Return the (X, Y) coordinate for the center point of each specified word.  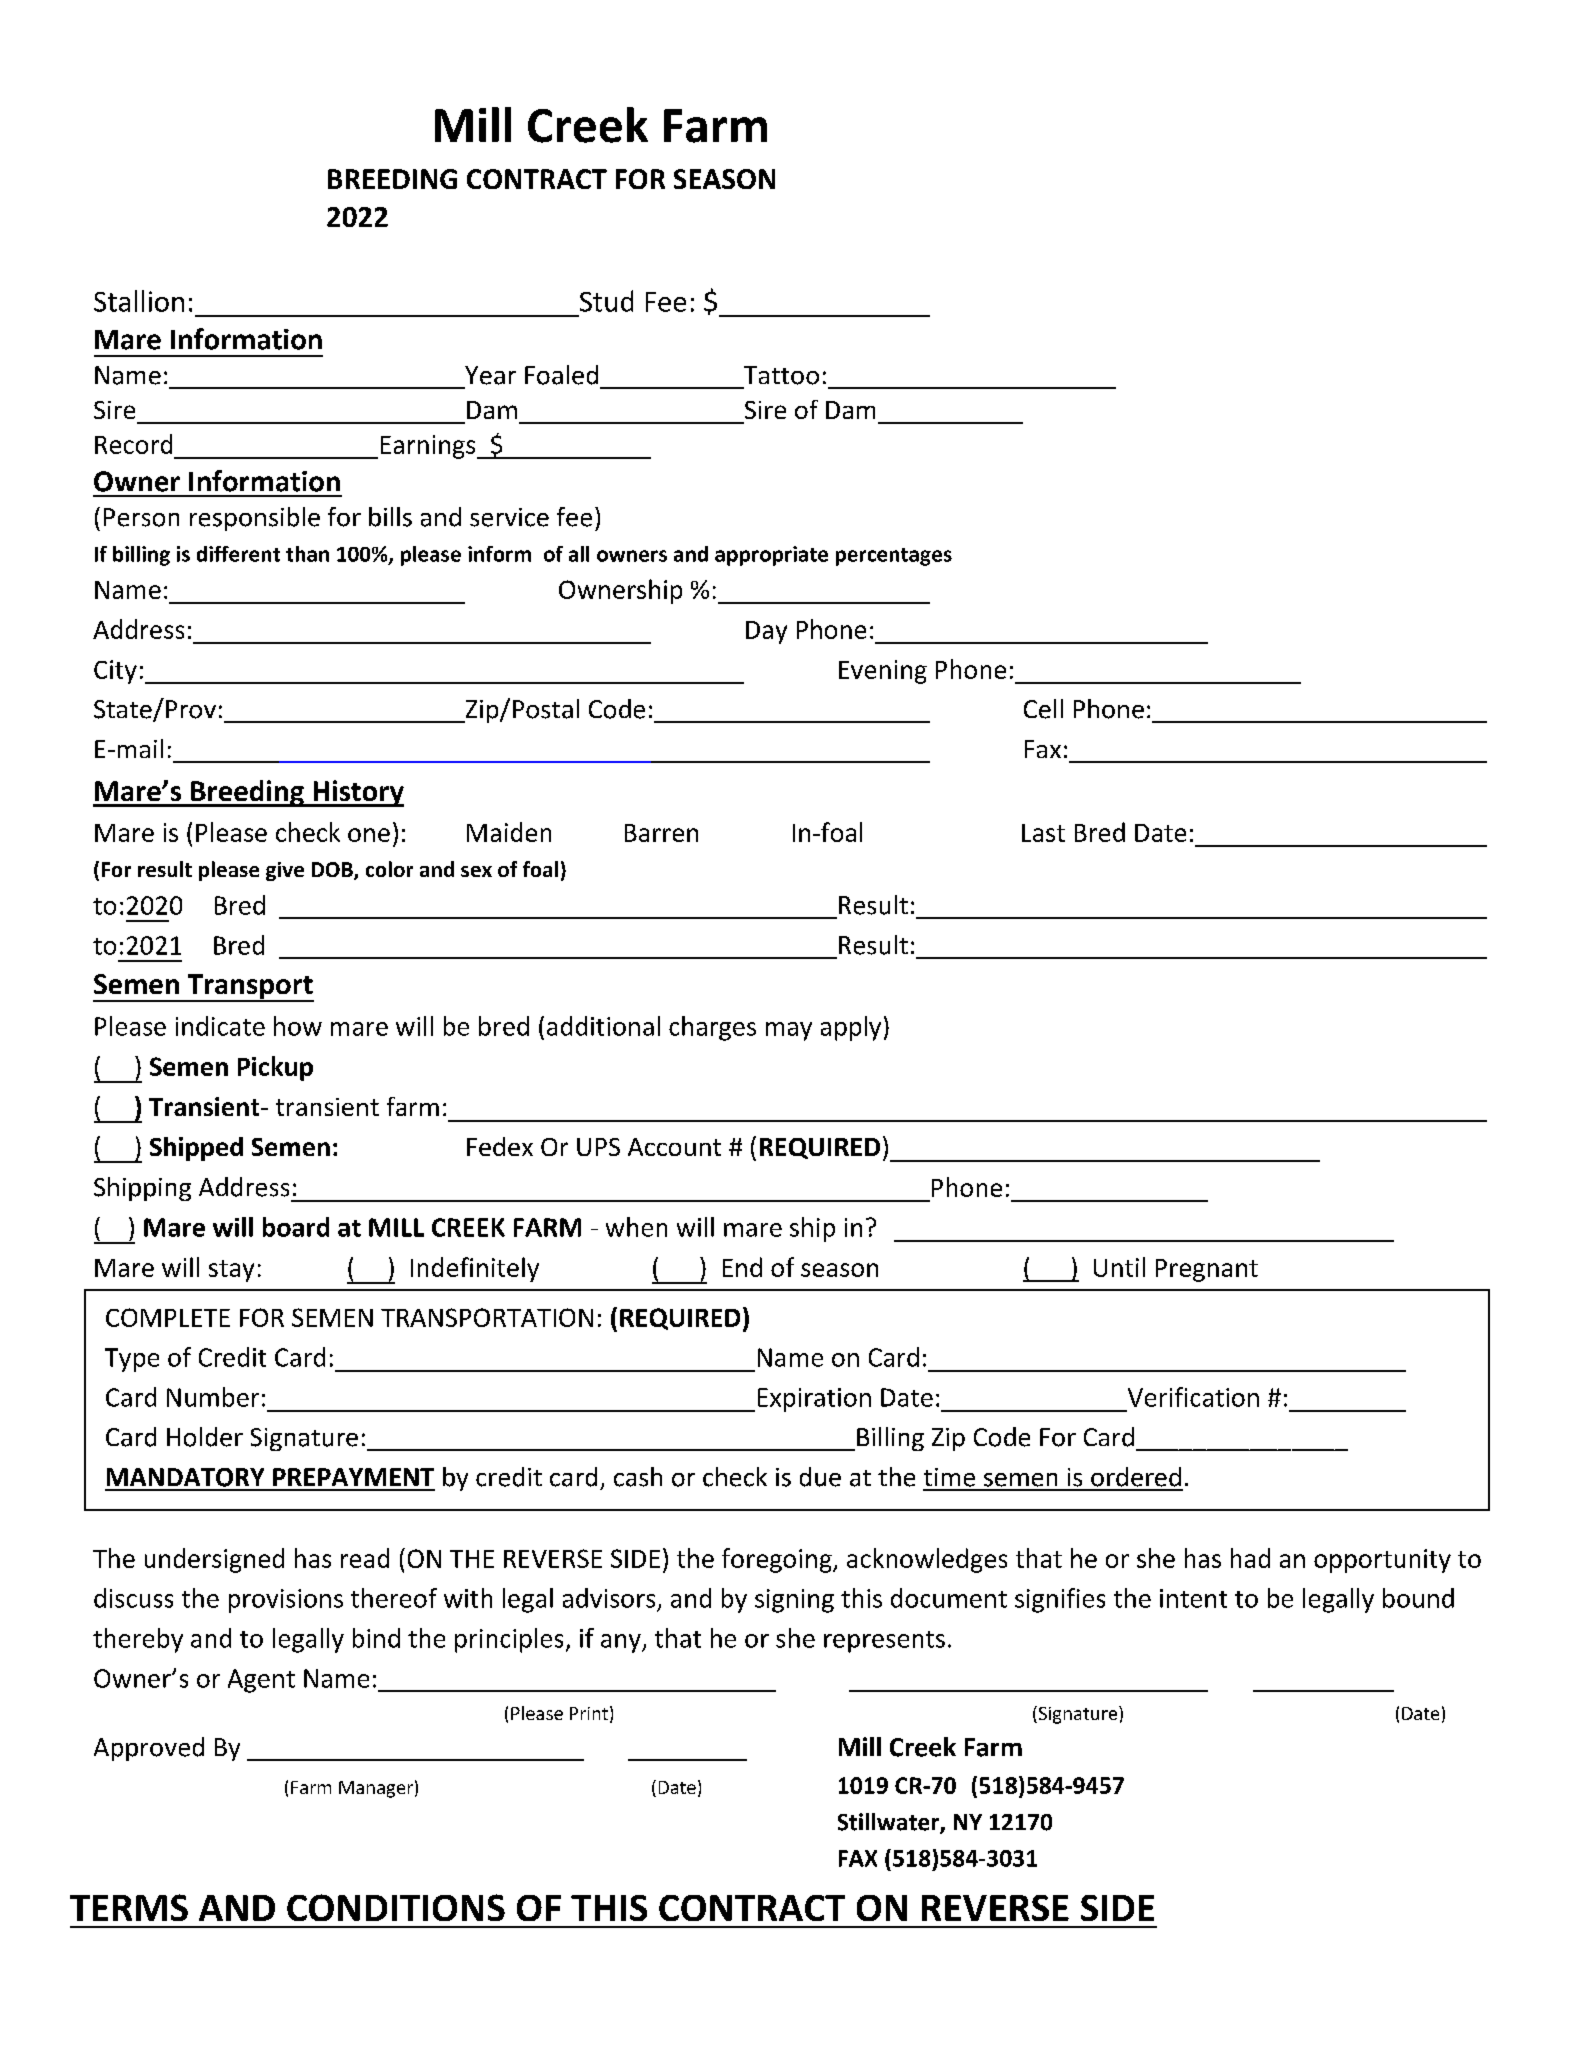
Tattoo (781, 375)
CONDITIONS (396, 1907)
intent (1193, 1598)
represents (884, 1642)
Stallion (139, 301)
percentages (894, 557)
